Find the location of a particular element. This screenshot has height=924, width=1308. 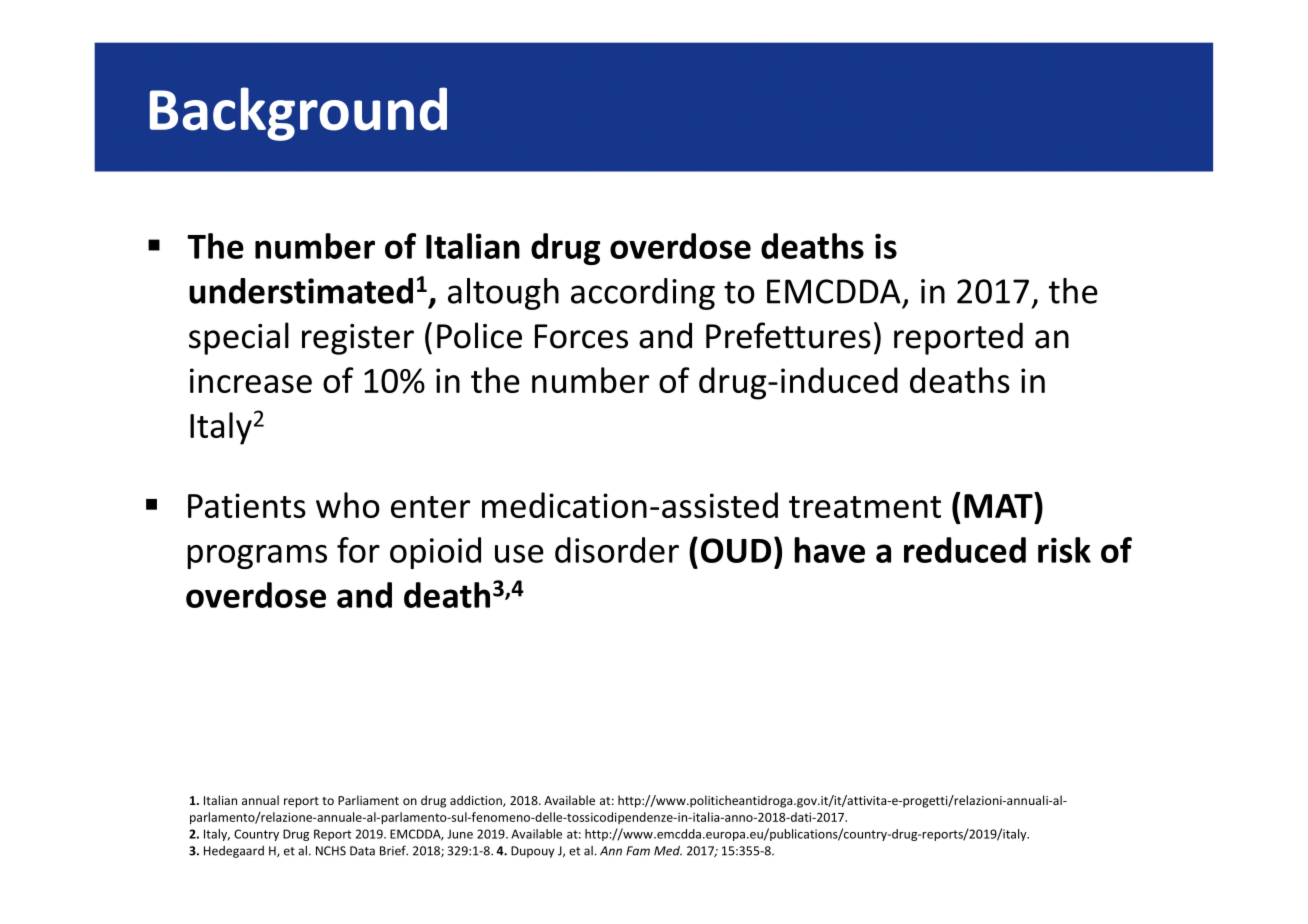

who is located at coordinates (348, 505).
